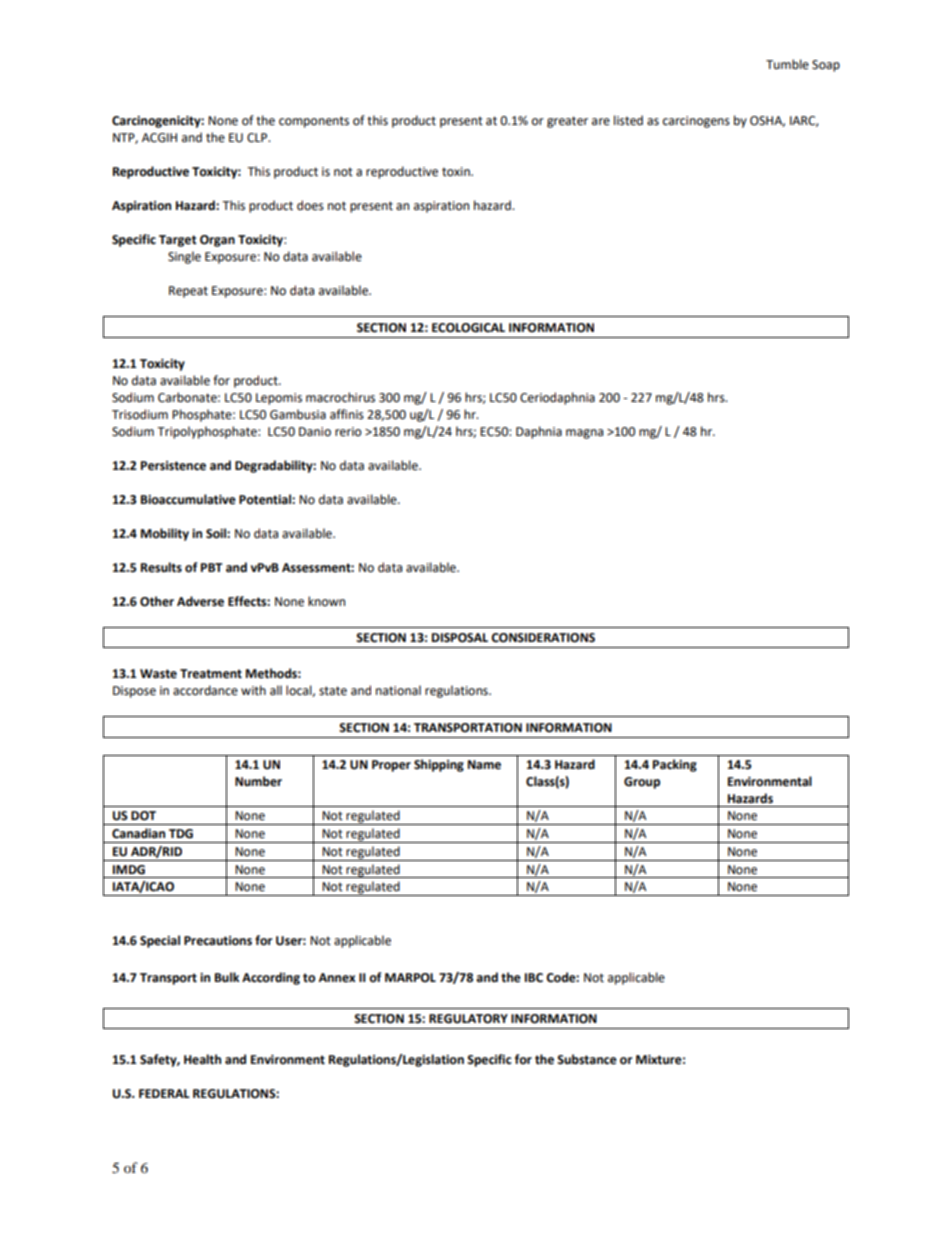 This document has width=952, height=1233. Describe the element at coordinates (543, 638) in the document. I see `CONSIDERATIONS` at that location.
